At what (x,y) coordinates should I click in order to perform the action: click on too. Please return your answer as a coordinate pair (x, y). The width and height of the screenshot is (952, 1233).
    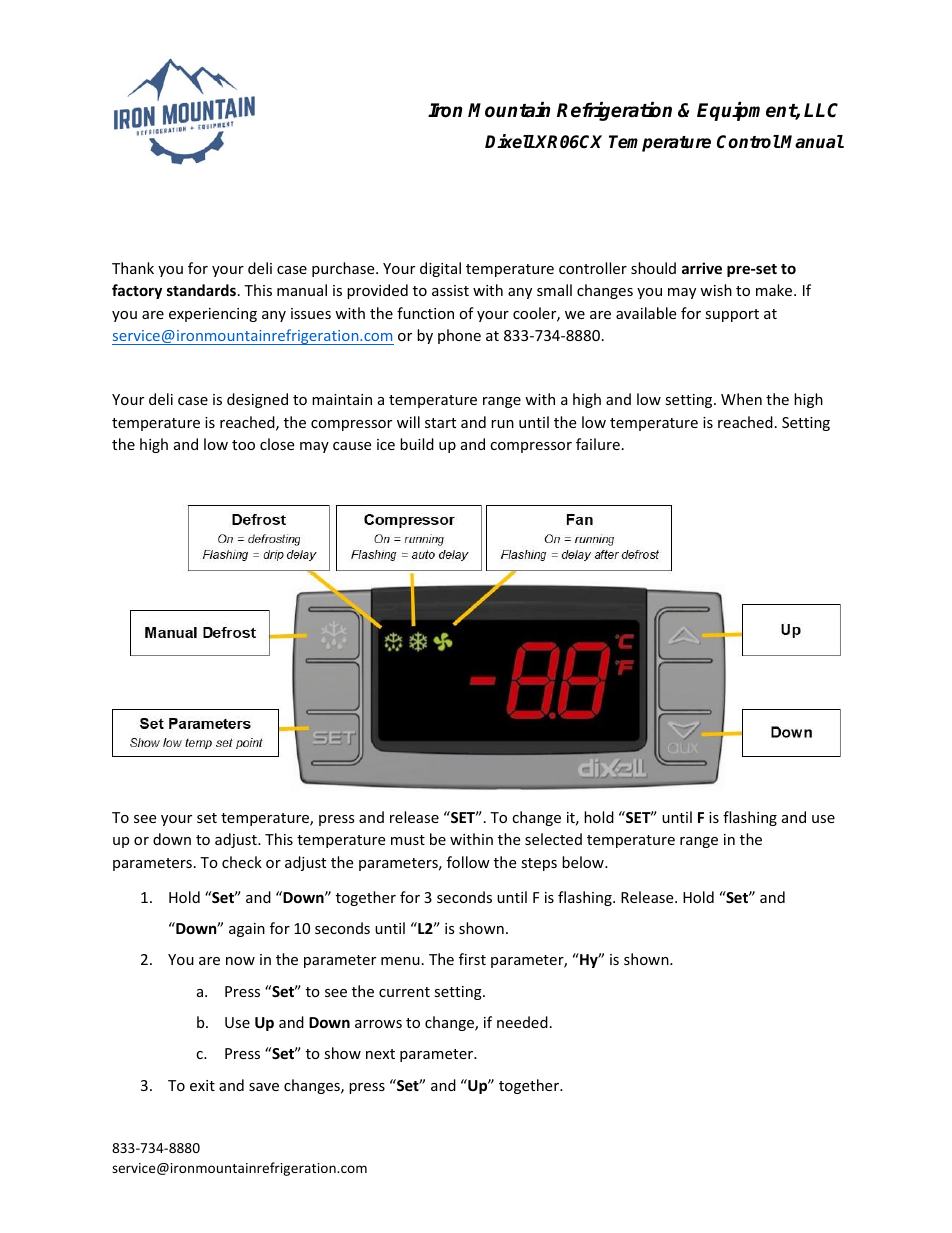
    Looking at the image, I should click on (243, 445).
